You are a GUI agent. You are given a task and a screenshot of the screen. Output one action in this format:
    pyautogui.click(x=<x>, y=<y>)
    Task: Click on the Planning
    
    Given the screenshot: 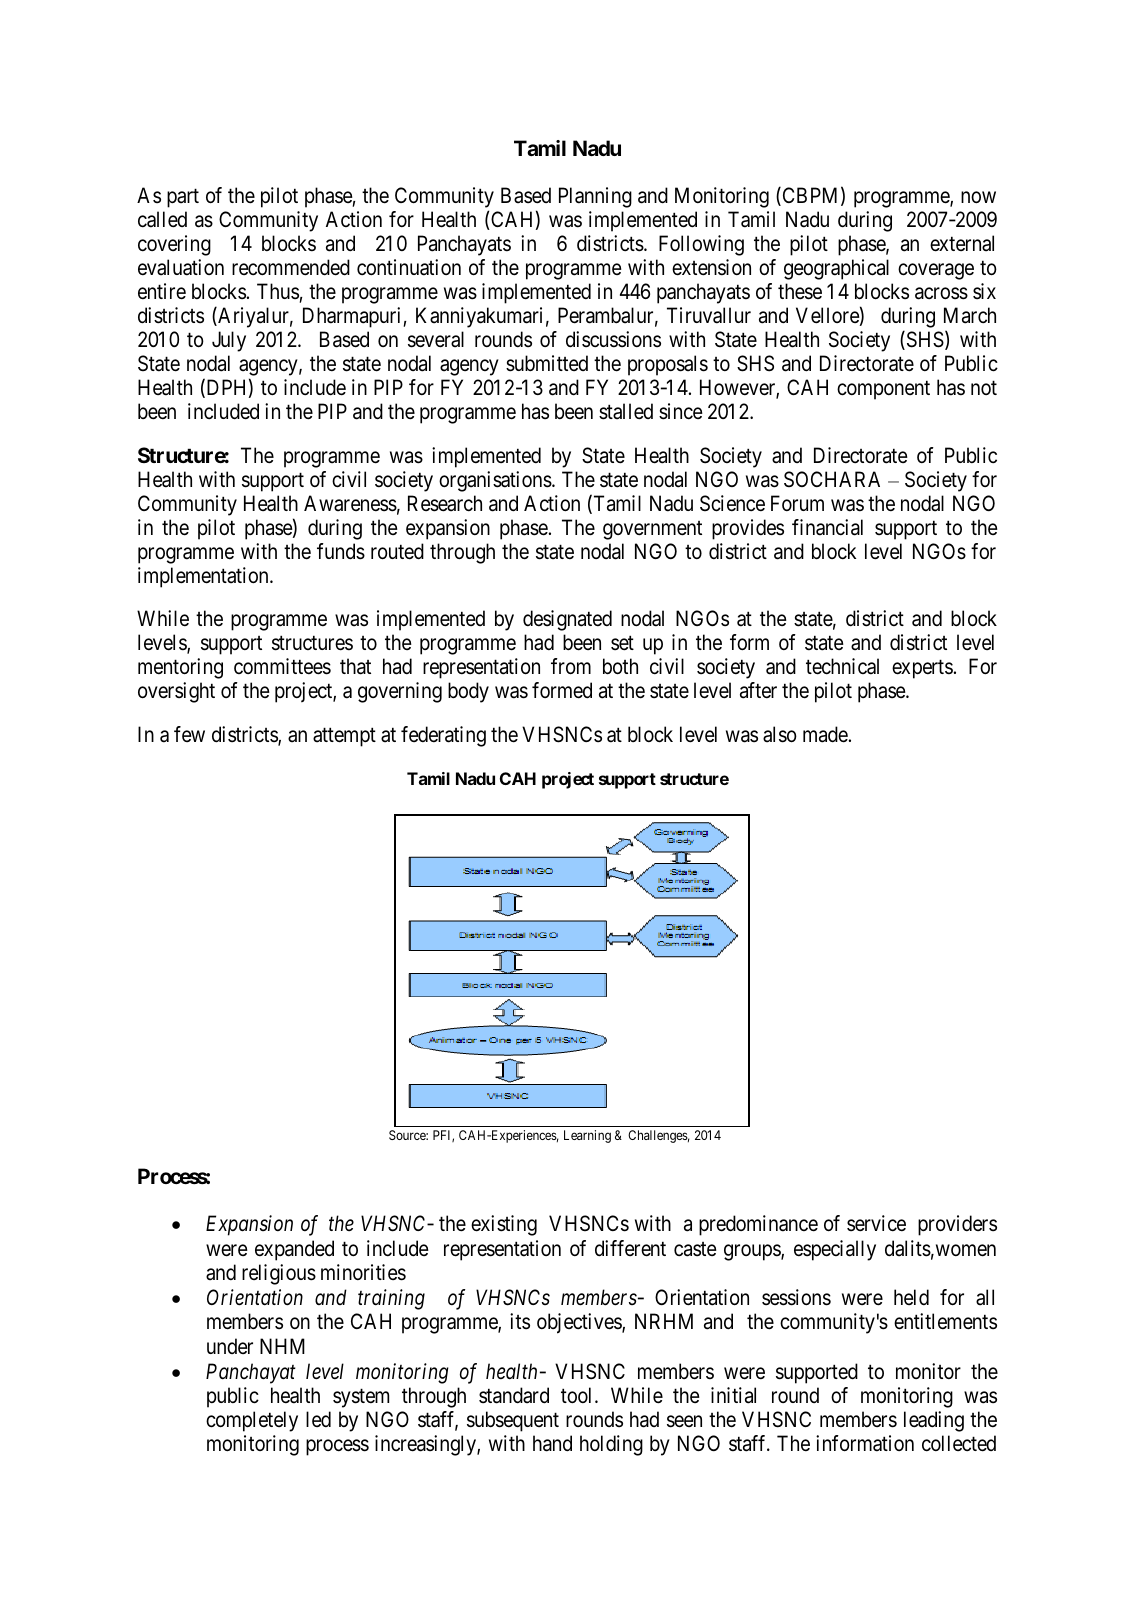 What is the action you would take?
    pyautogui.click(x=595, y=197)
